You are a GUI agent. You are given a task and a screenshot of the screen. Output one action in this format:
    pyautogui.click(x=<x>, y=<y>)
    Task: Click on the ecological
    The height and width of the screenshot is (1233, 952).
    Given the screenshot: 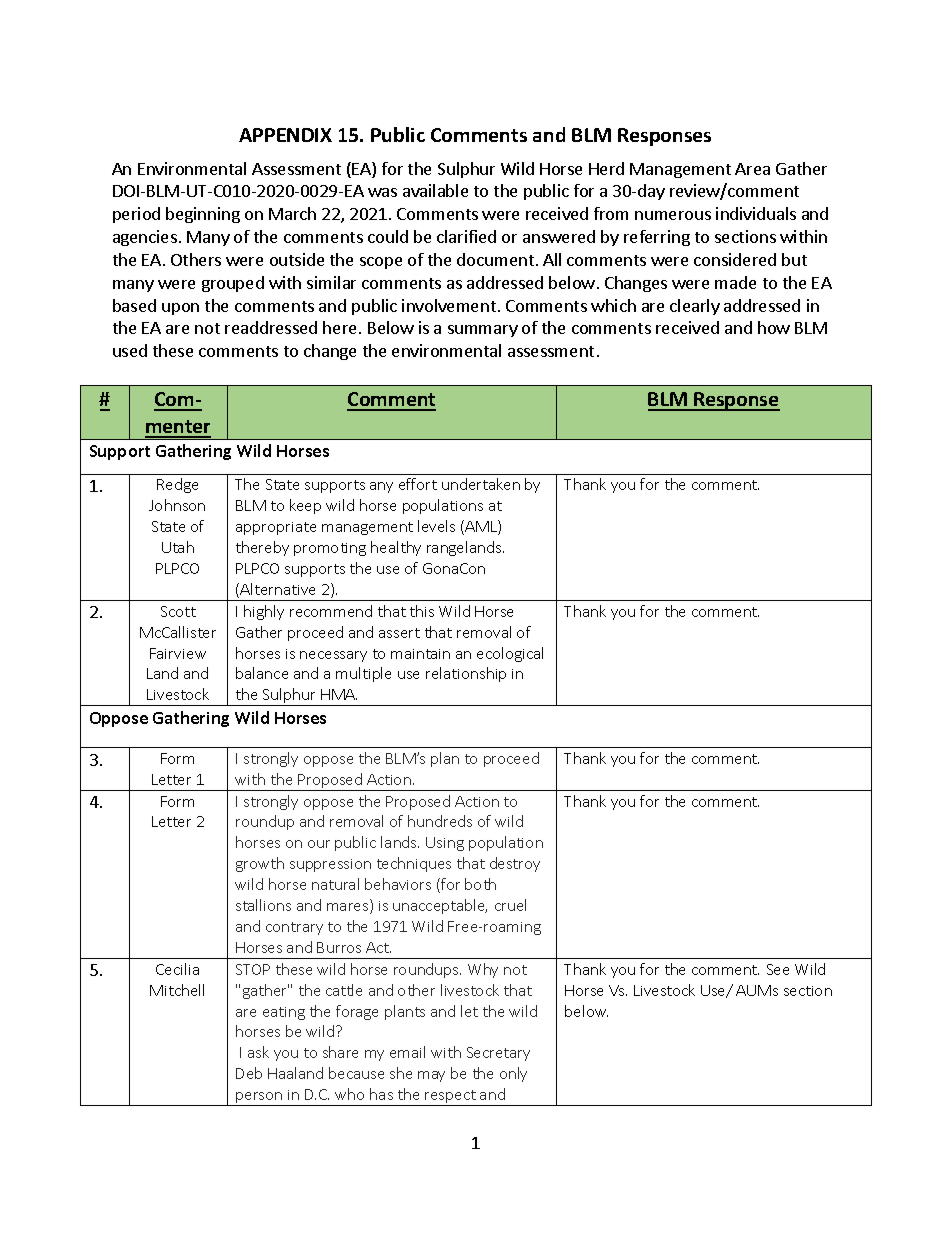 What is the action you would take?
    pyautogui.click(x=510, y=654)
